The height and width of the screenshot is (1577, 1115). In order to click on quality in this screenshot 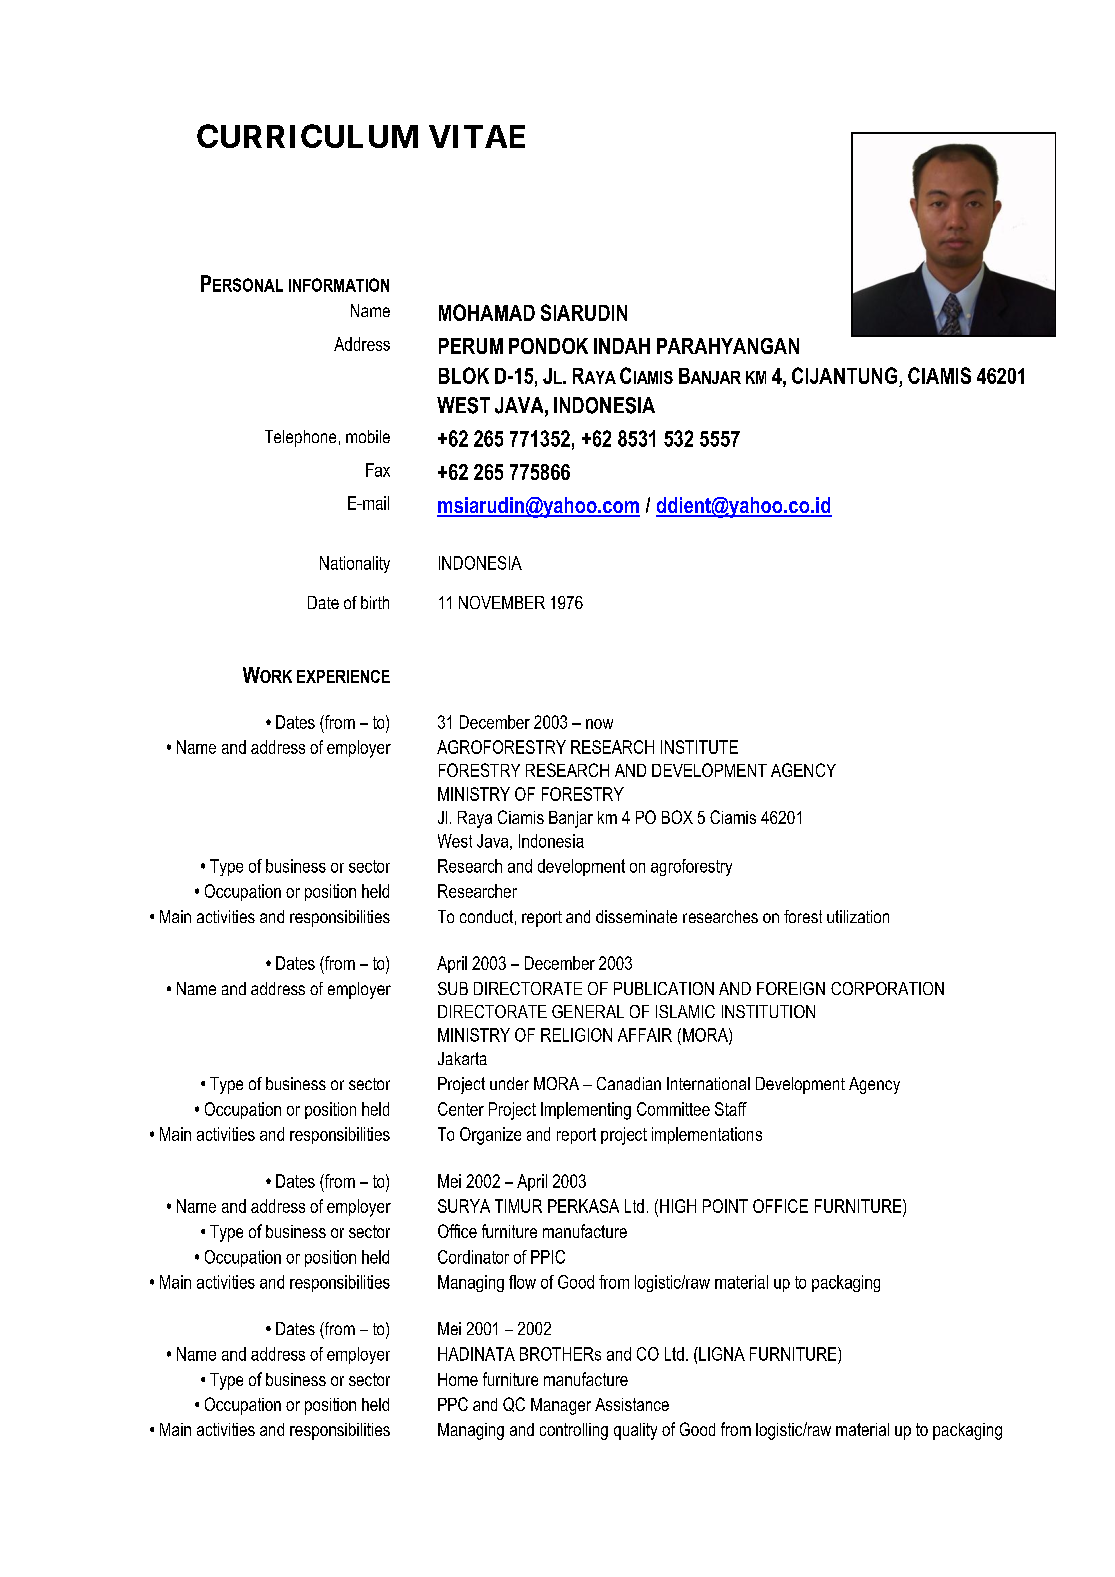, I will do `click(635, 1431)`.
